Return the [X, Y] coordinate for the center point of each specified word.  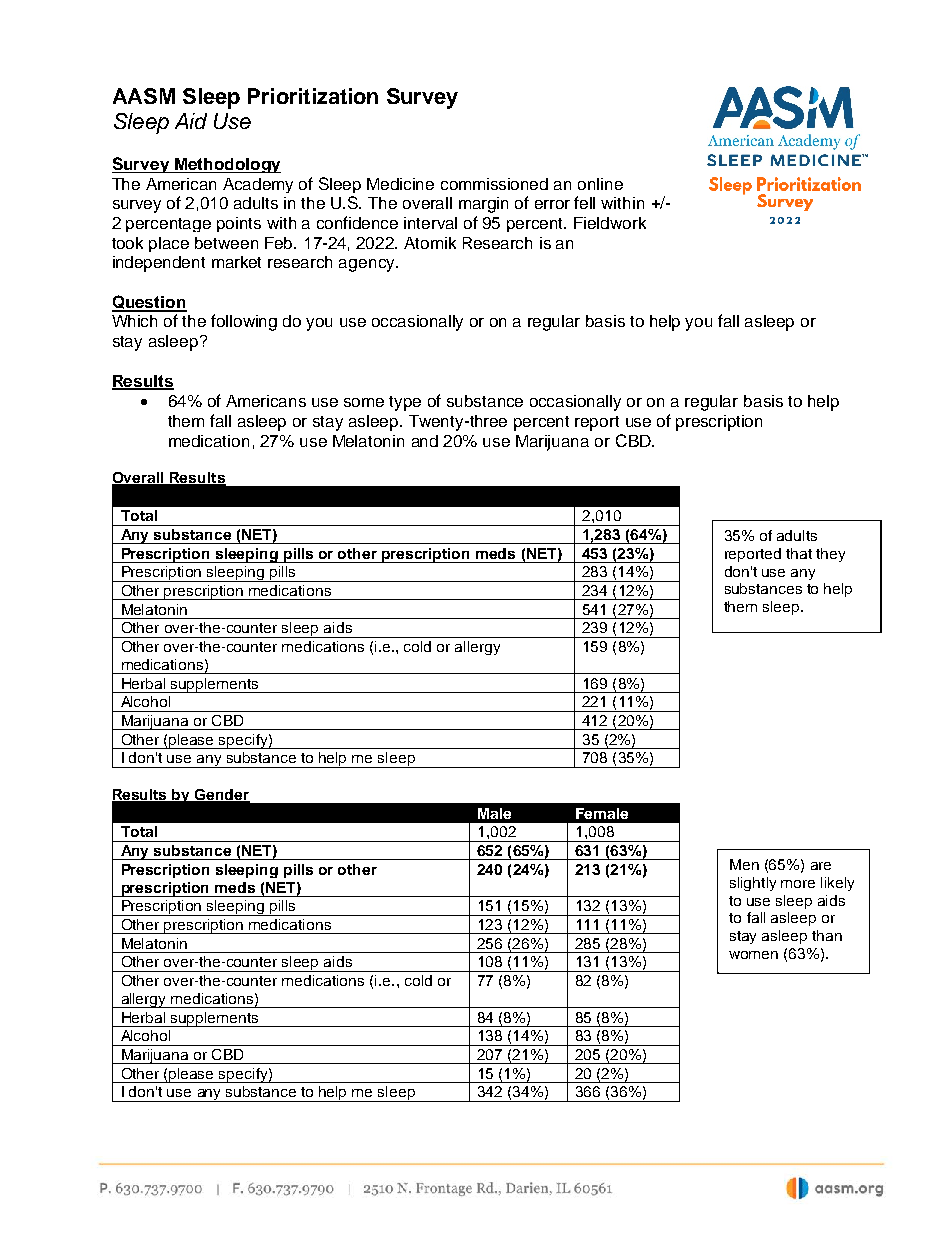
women [753, 955]
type [405, 403]
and [425, 441]
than [827, 935]
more [798, 884]
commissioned [494, 184]
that [799, 553]
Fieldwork [610, 223]
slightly [753, 884]
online [600, 184]
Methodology [227, 165]
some [364, 402]
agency [368, 265]
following [244, 322]
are [821, 866]
